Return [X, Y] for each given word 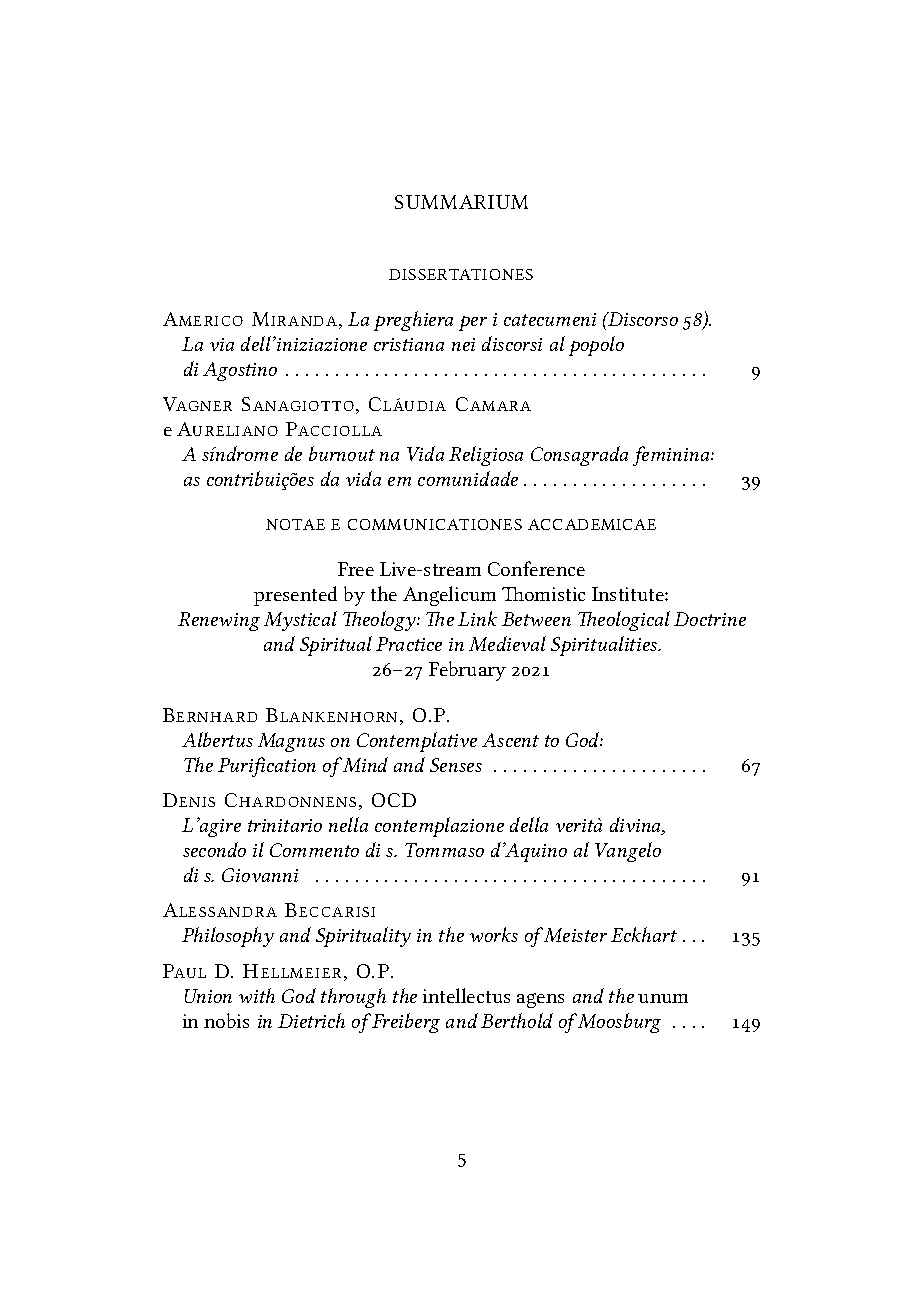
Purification [267, 767]
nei [463, 344]
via [222, 344]
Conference [536, 568]
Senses [456, 765]
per [473, 323]
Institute [629, 594]
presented [295, 596]
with [257, 995]
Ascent [510, 740]
